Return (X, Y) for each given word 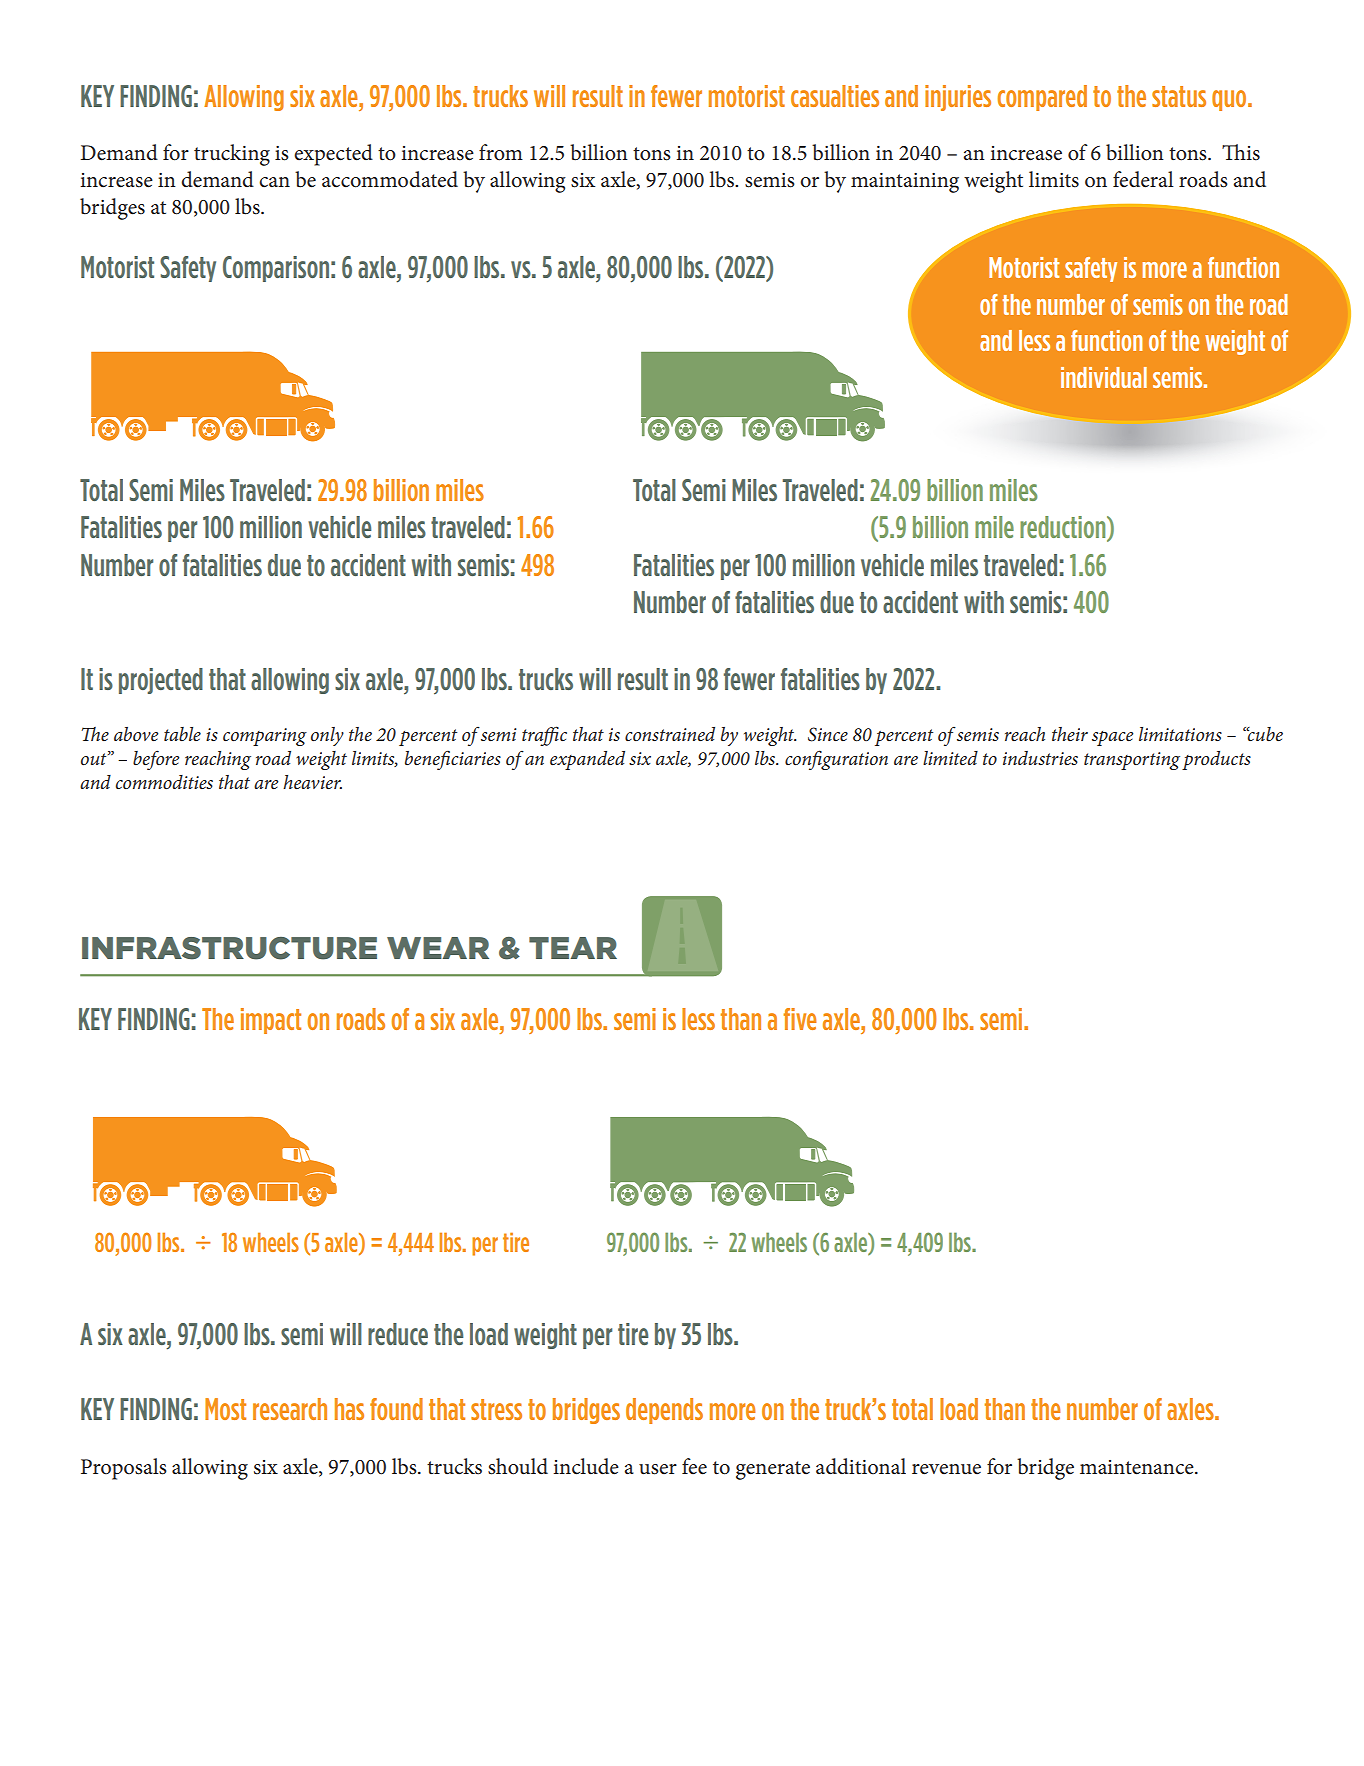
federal (1143, 179)
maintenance (1138, 1467)
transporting (1132, 761)
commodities (164, 782)
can (274, 182)
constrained (670, 734)
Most (225, 1409)
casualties (835, 96)
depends (664, 1411)
